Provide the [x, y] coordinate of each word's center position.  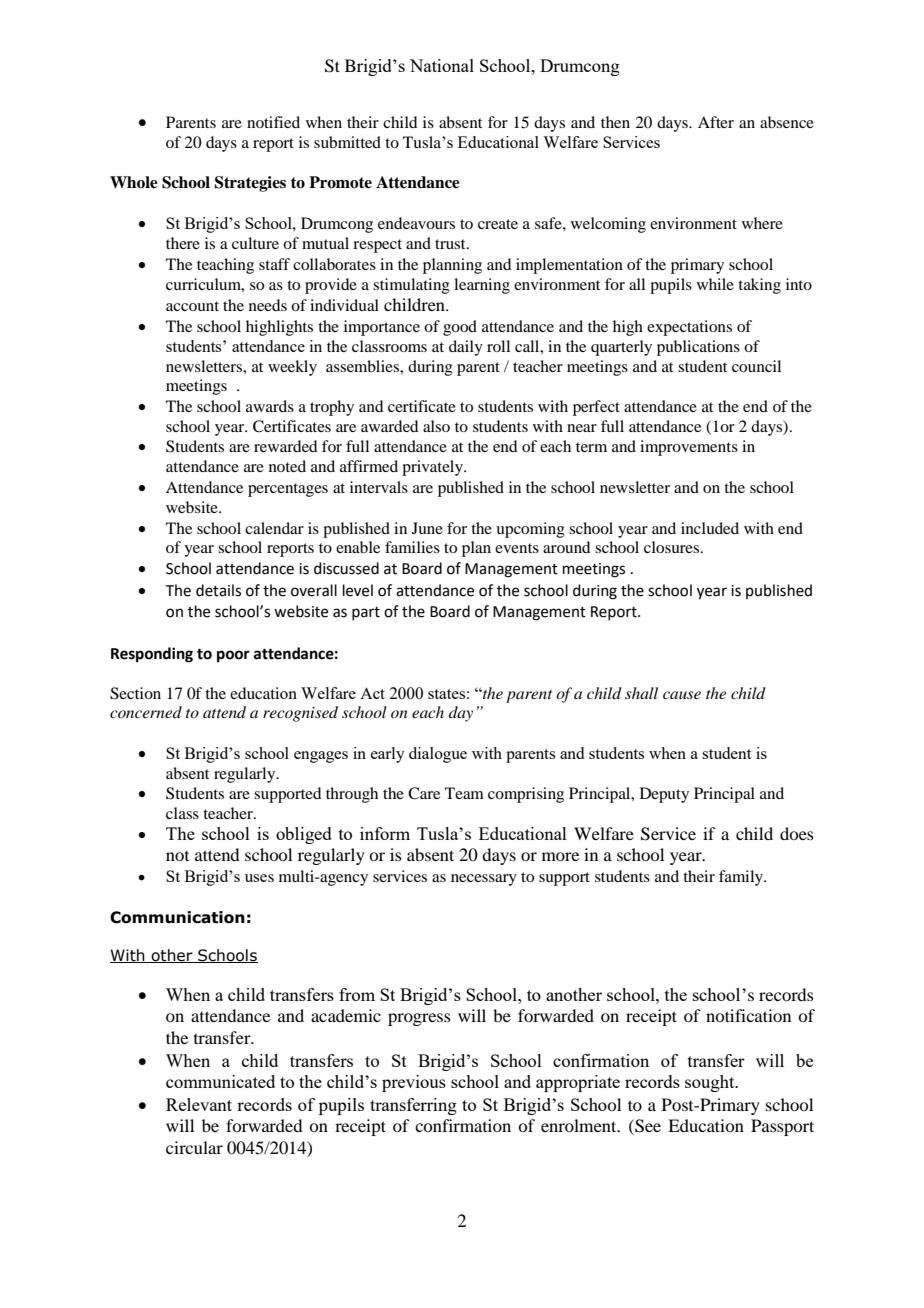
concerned [146, 712]
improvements [689, 448]
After [716, 122]
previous [414, 1083]
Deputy [664, 795]
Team [464, 793]
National [442, 65]
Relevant [199, 1104]
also [436, 426]
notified [273, 122]
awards [270, 406]
